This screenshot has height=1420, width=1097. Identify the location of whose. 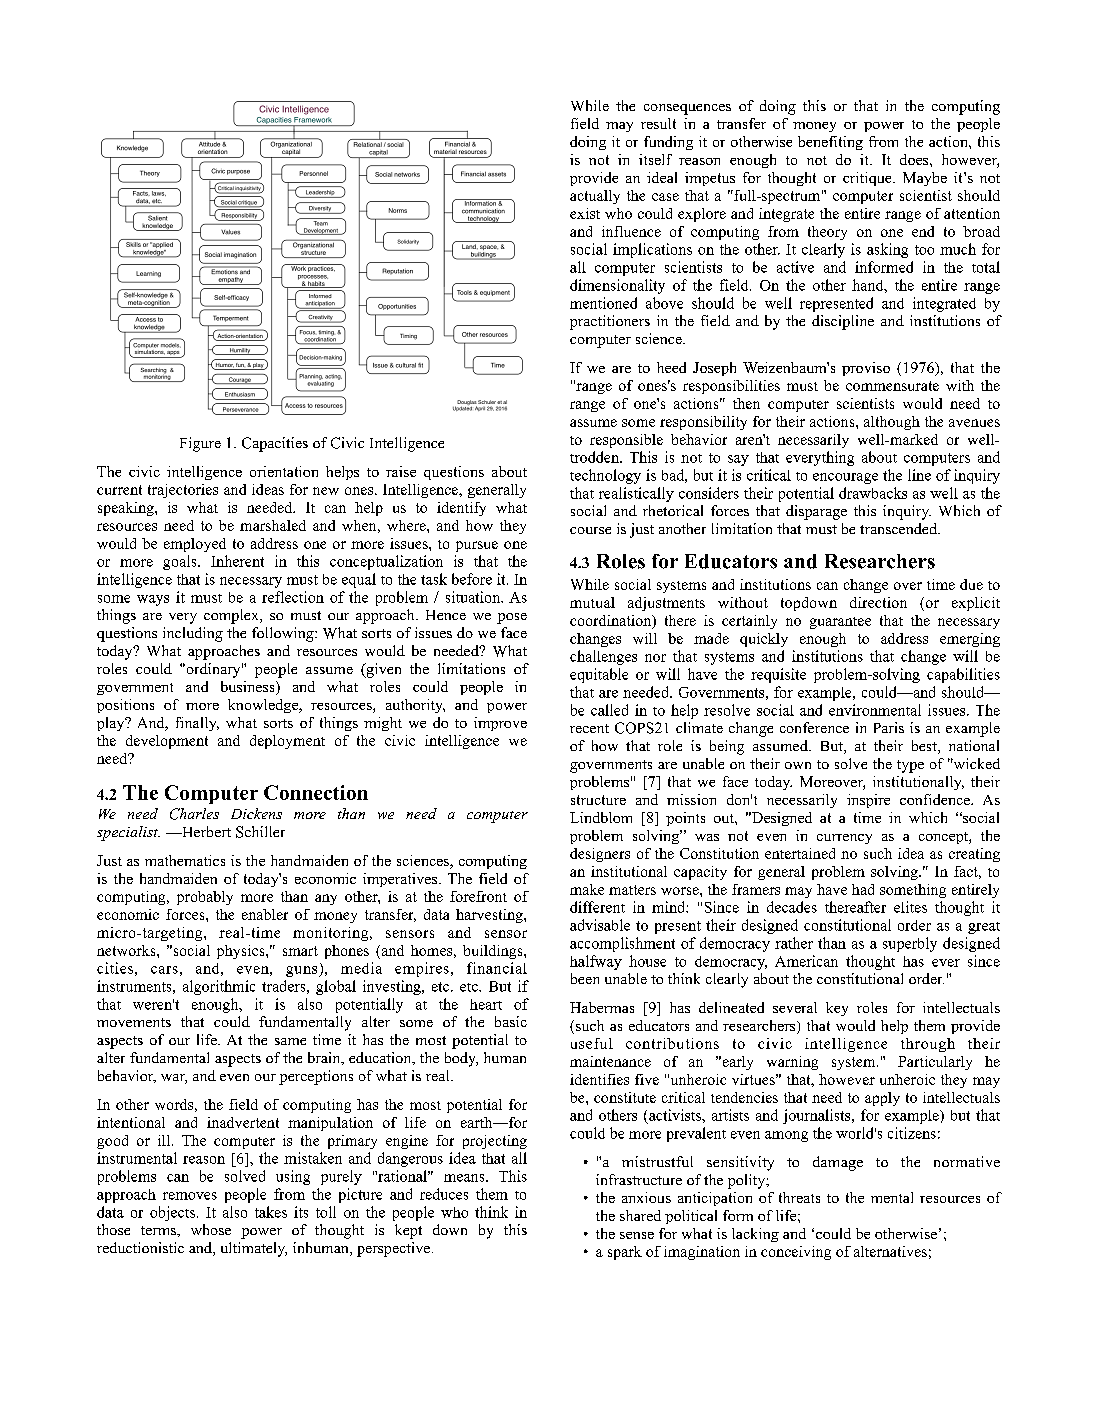
(211, 1229).
